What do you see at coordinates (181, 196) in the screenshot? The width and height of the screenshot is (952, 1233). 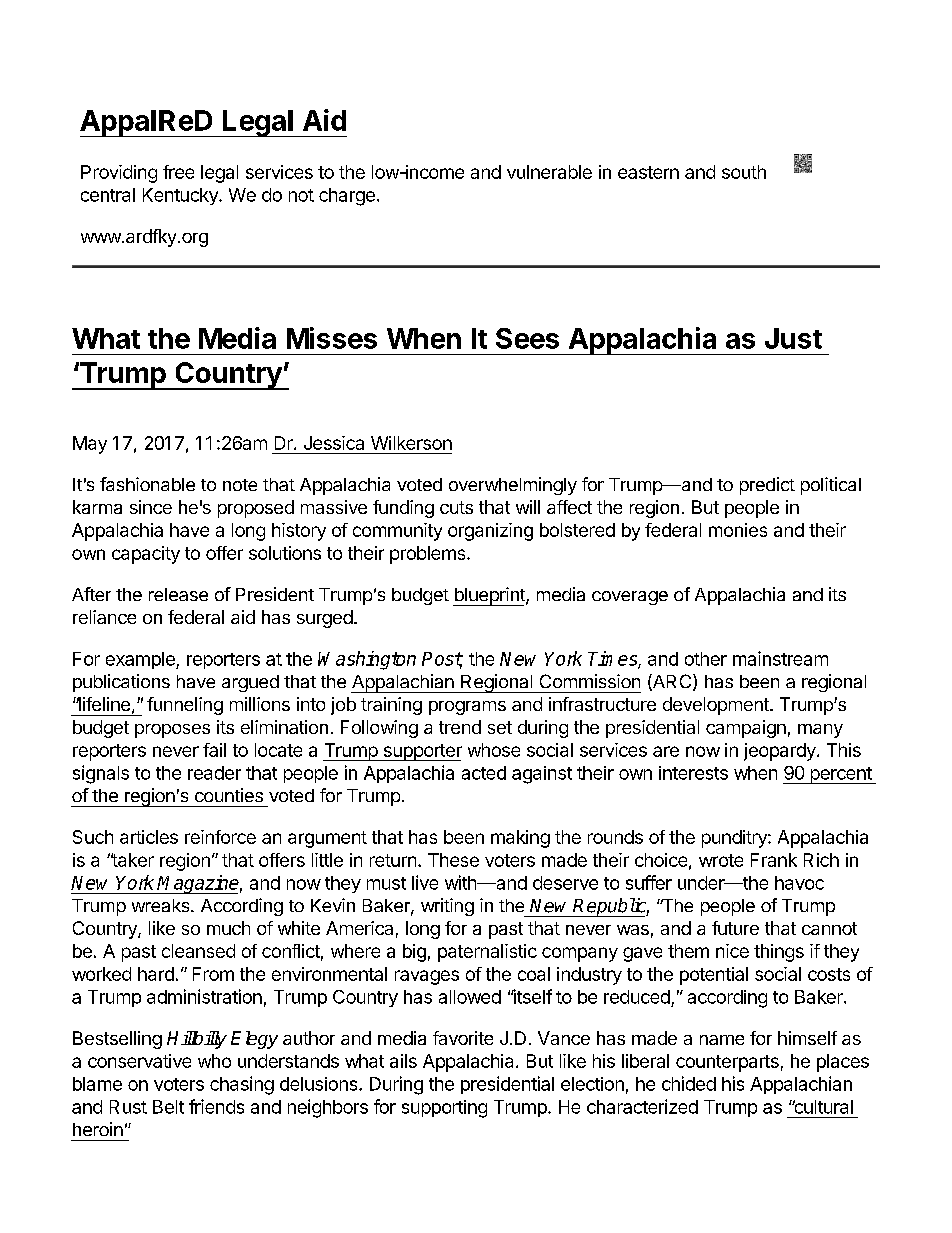 I see `Kentucky` at bounding box center [181, 196].
